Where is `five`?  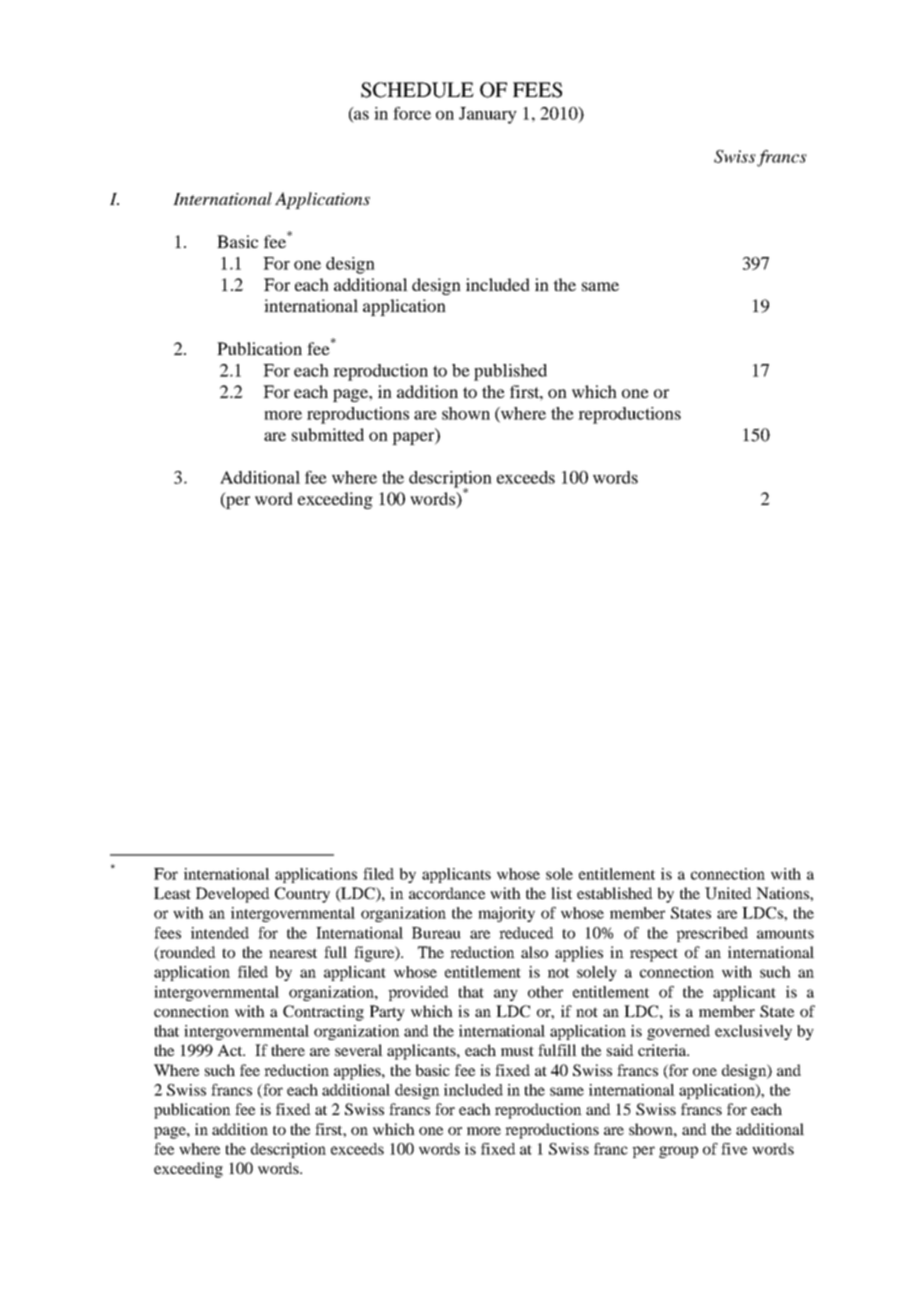
five is located at coordinates (734, 1149).
